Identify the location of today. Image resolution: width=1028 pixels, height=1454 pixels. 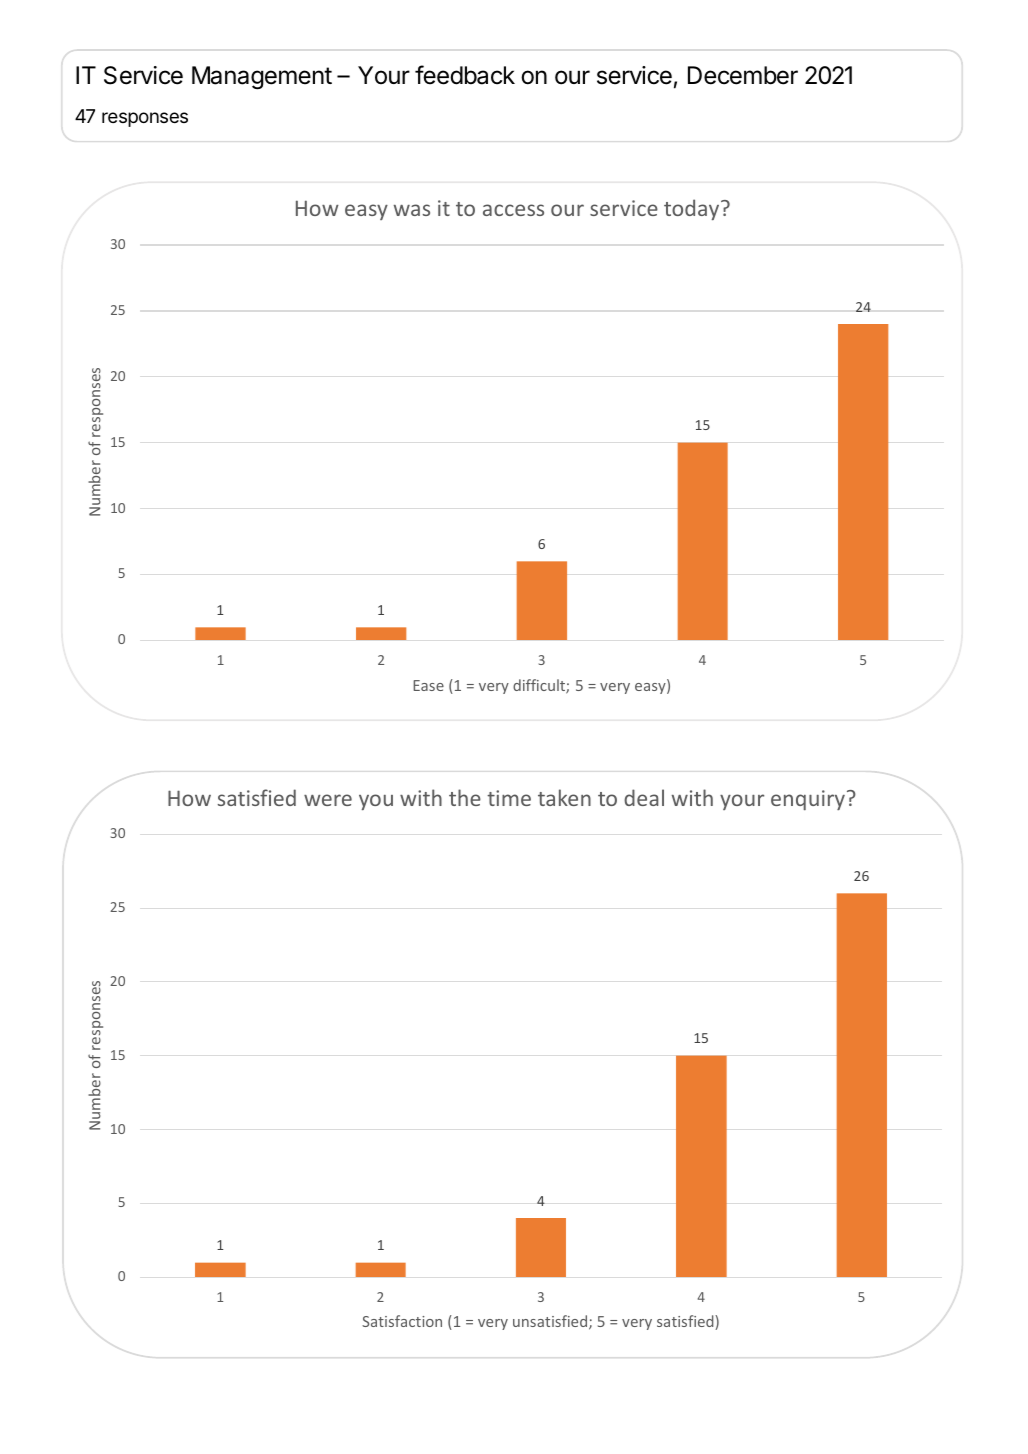
(693, 209).
